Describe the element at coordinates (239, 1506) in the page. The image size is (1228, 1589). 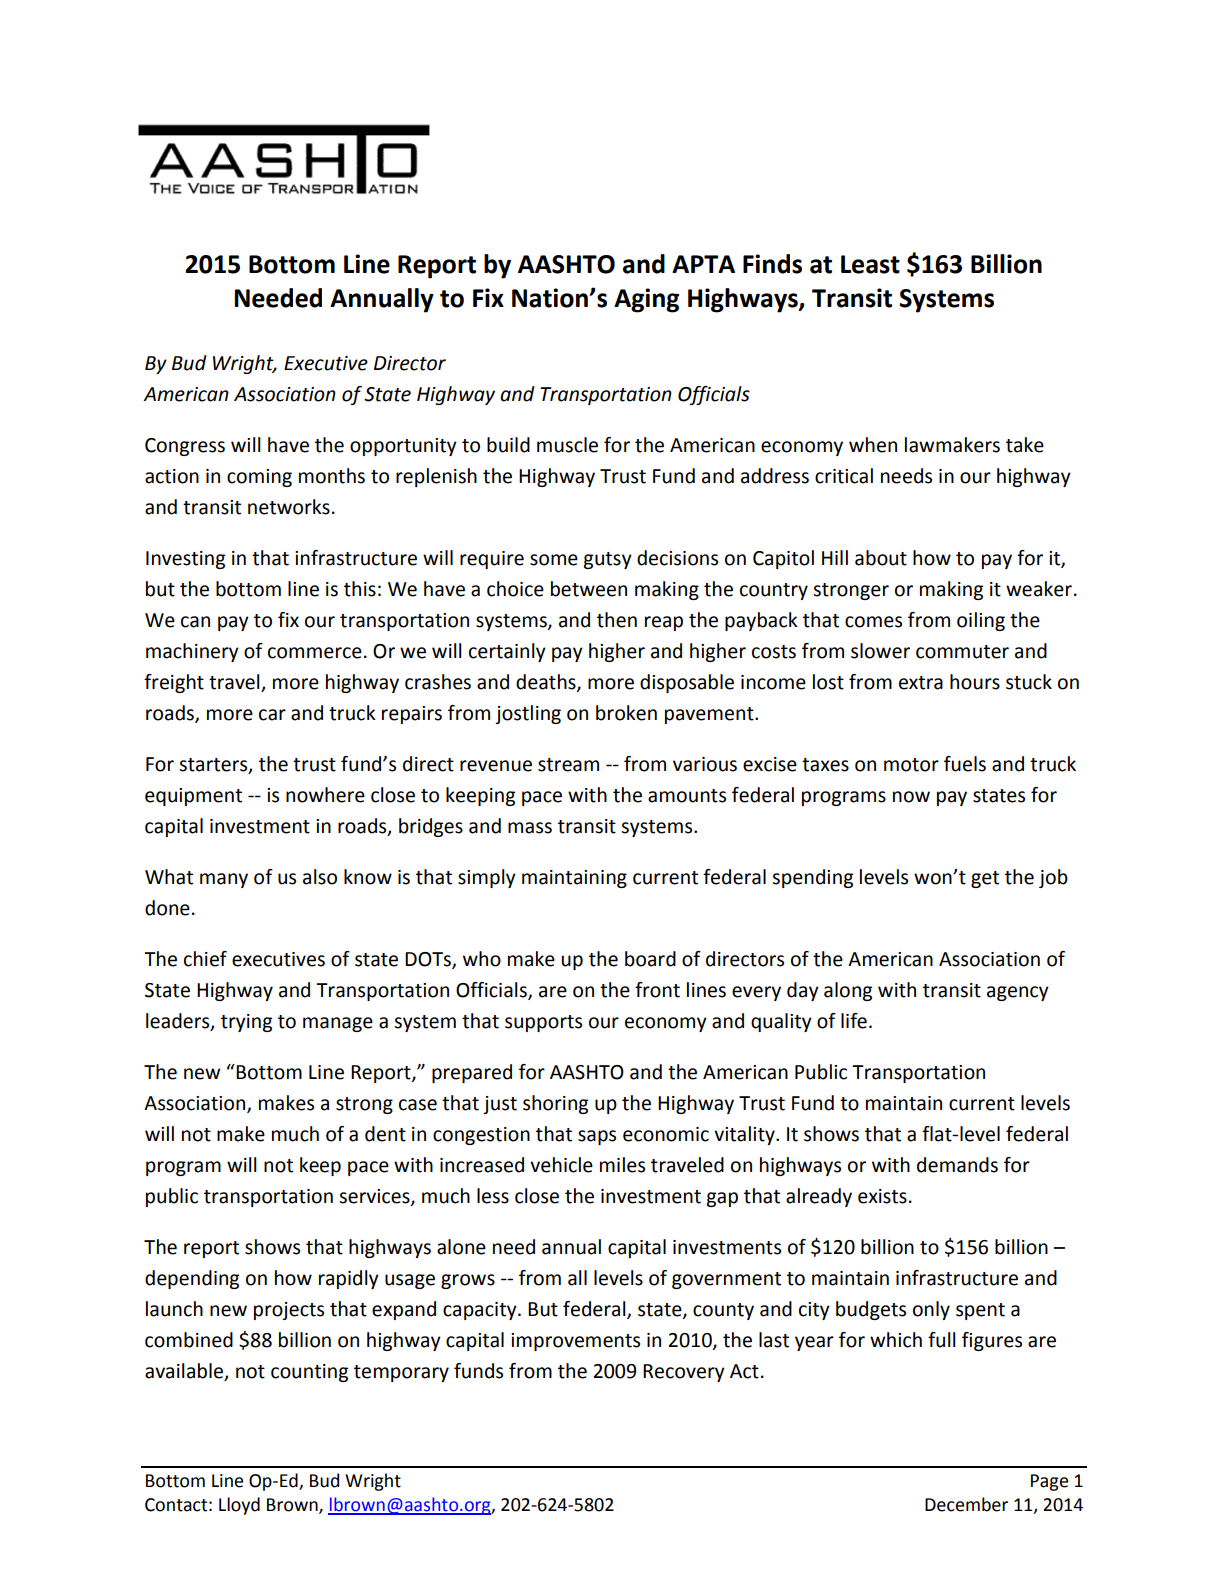
I see `Lloyd` at that location.
